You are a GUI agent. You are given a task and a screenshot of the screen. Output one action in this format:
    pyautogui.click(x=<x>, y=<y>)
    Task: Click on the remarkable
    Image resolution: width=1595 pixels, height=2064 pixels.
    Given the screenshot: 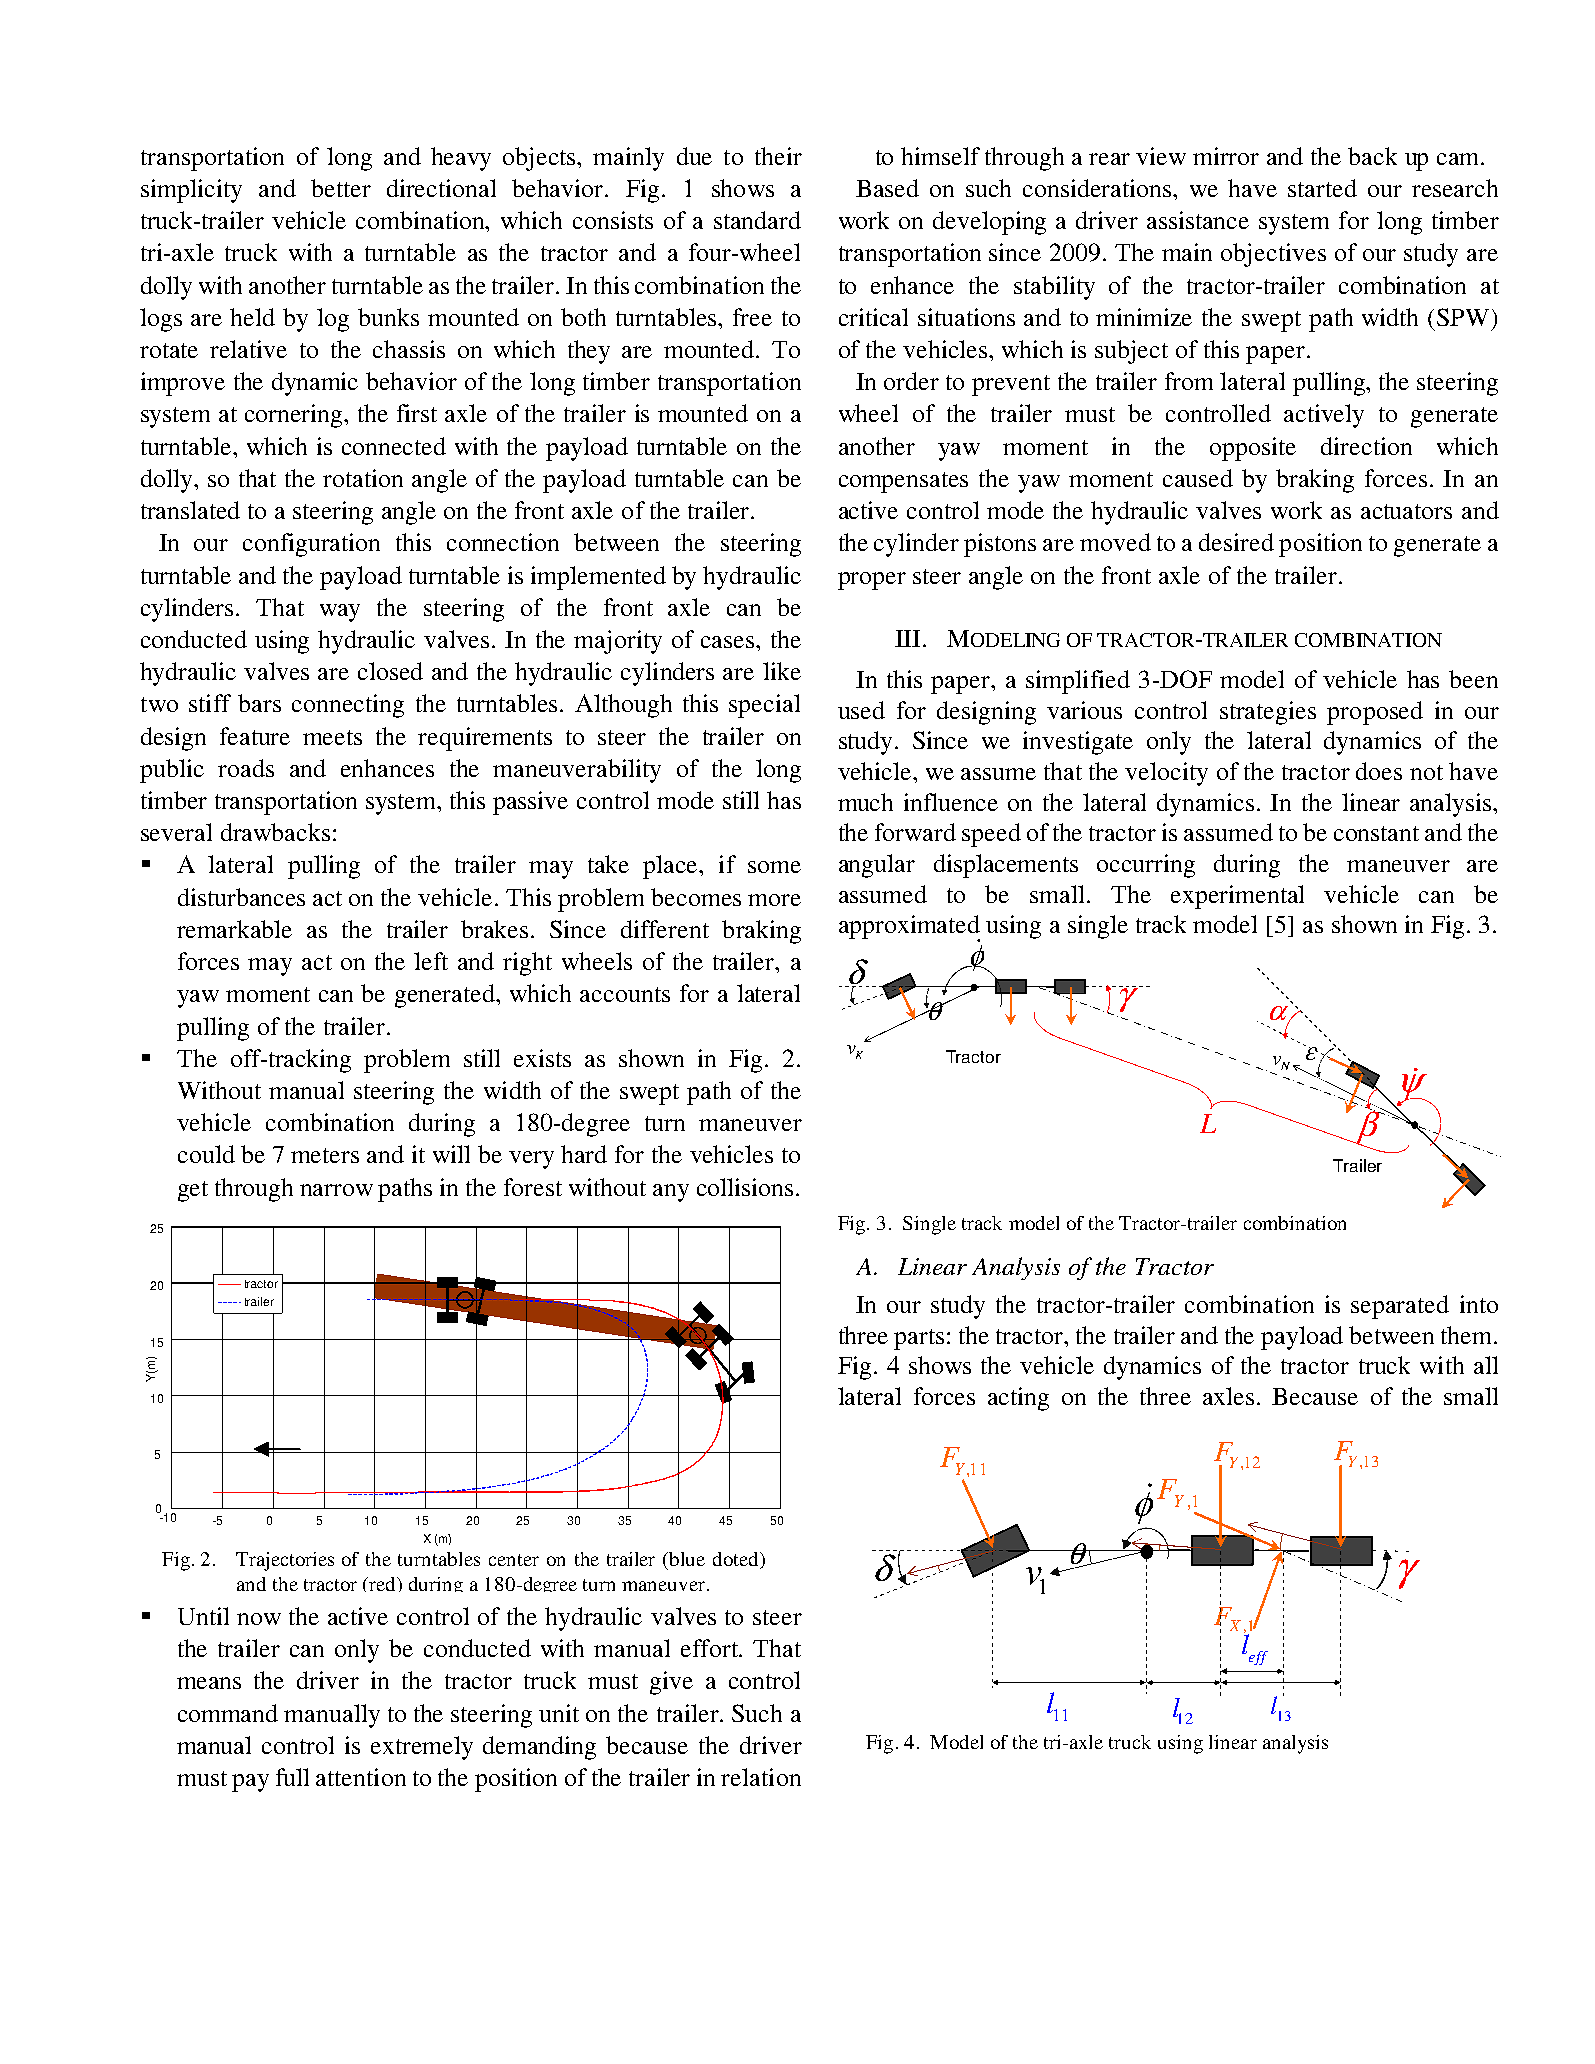 What is the action you would take?
    pyautogui.click(x=234, y=929)
